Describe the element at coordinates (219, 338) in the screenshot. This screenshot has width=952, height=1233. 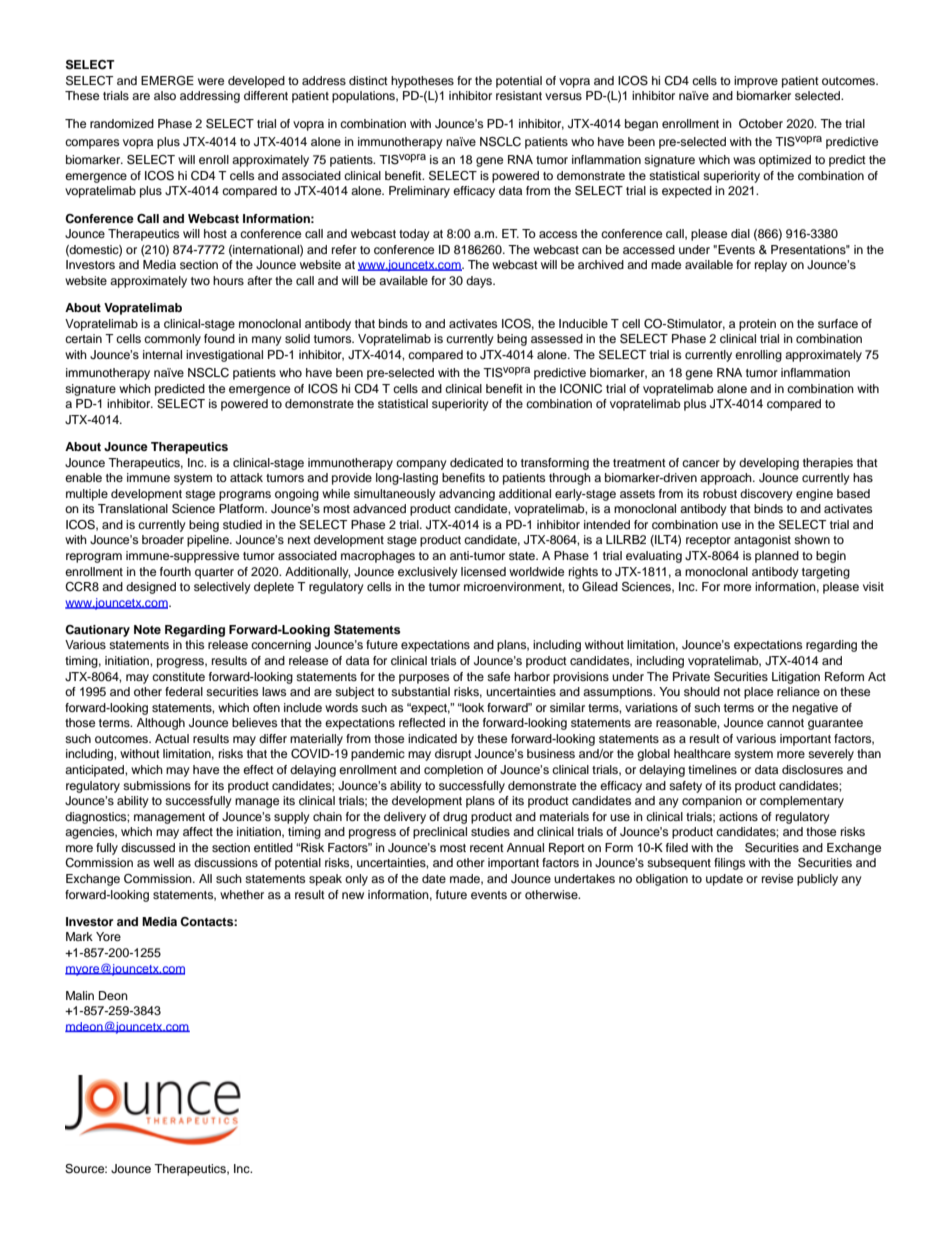
I see `found` at that location.
